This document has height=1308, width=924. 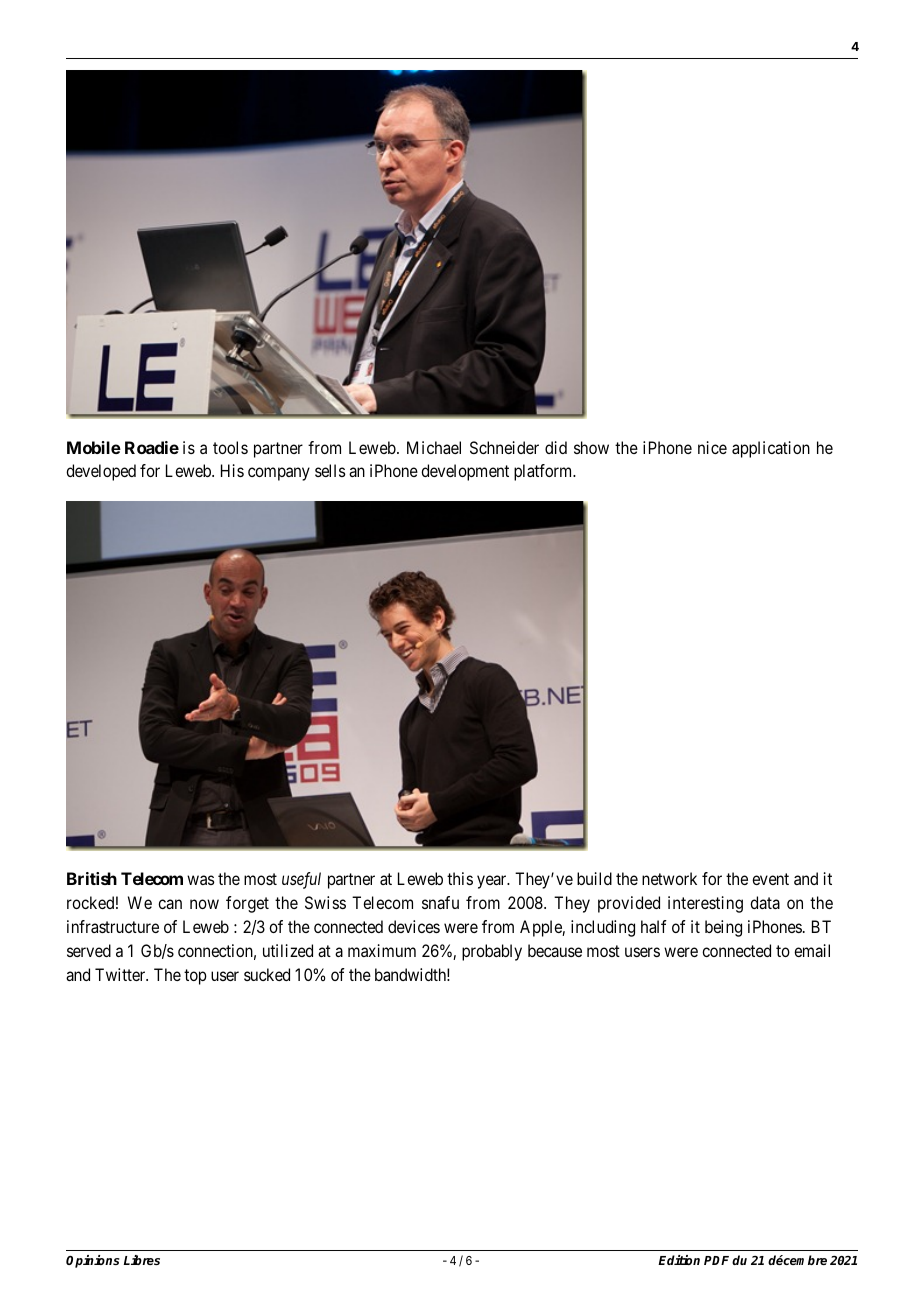 I want to click on nice, so click(x=712, y=447).
